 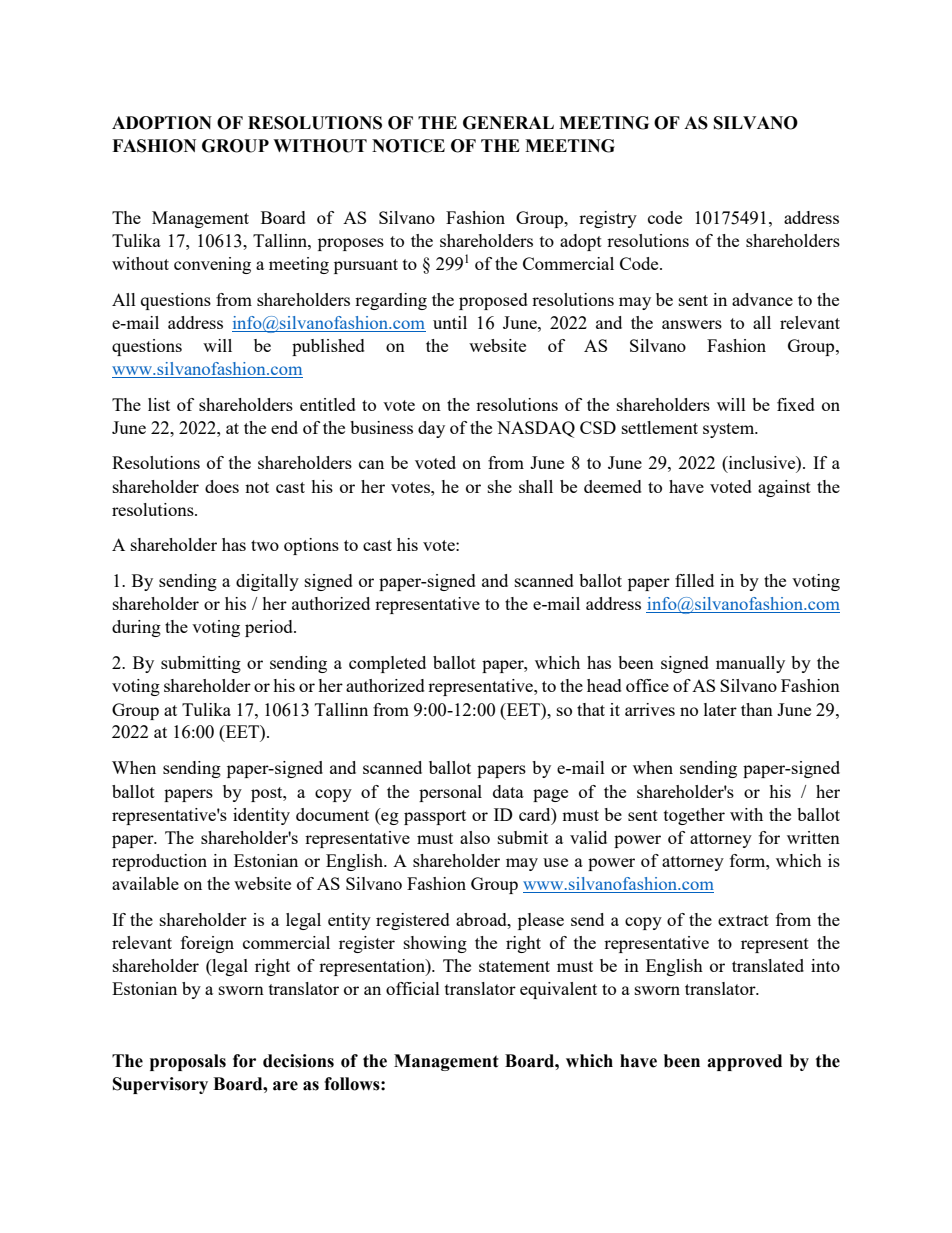 I want to click on digitally, so click(x=267, y=582).
